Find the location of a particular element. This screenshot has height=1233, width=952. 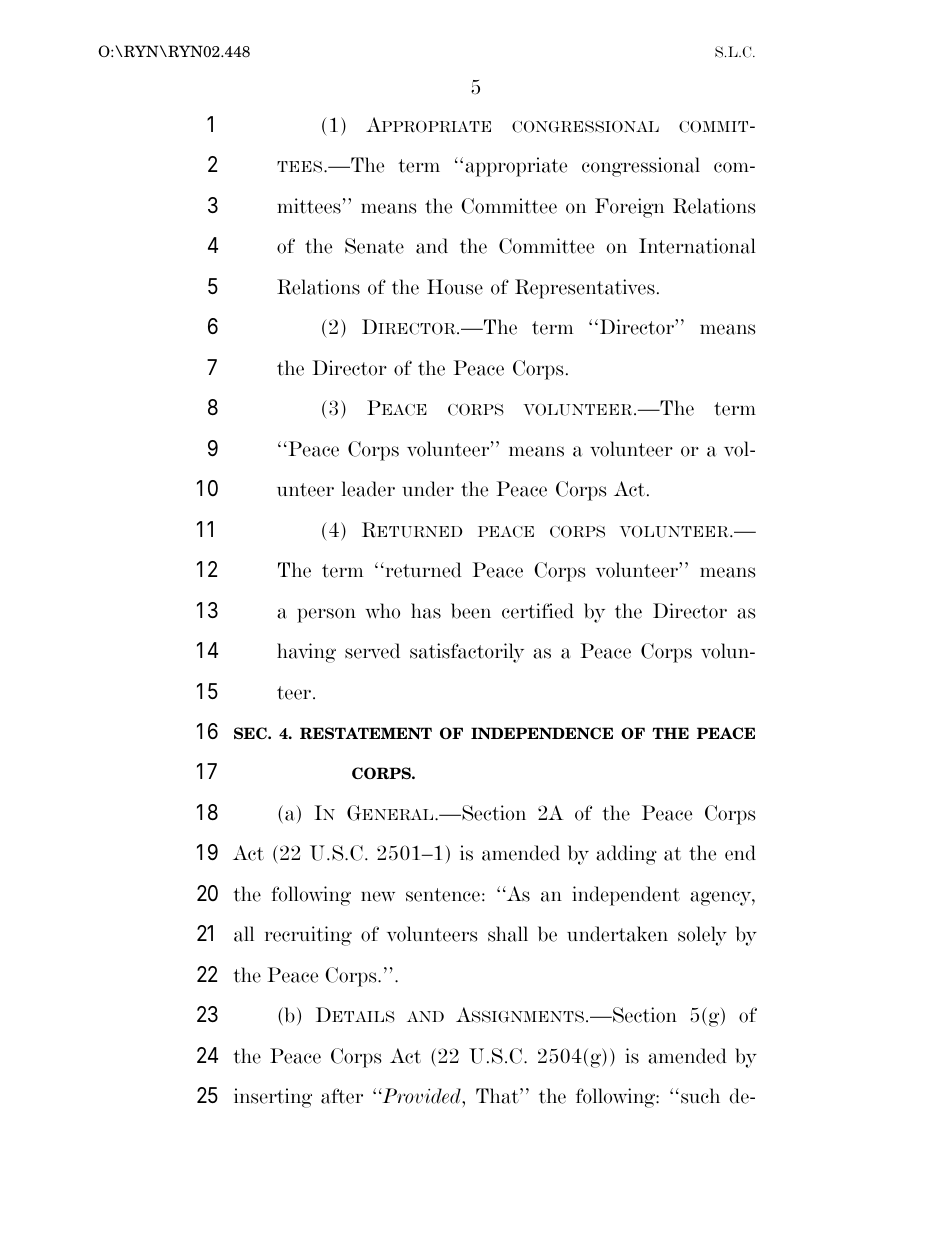

new is located at coordinates (378, 896).
